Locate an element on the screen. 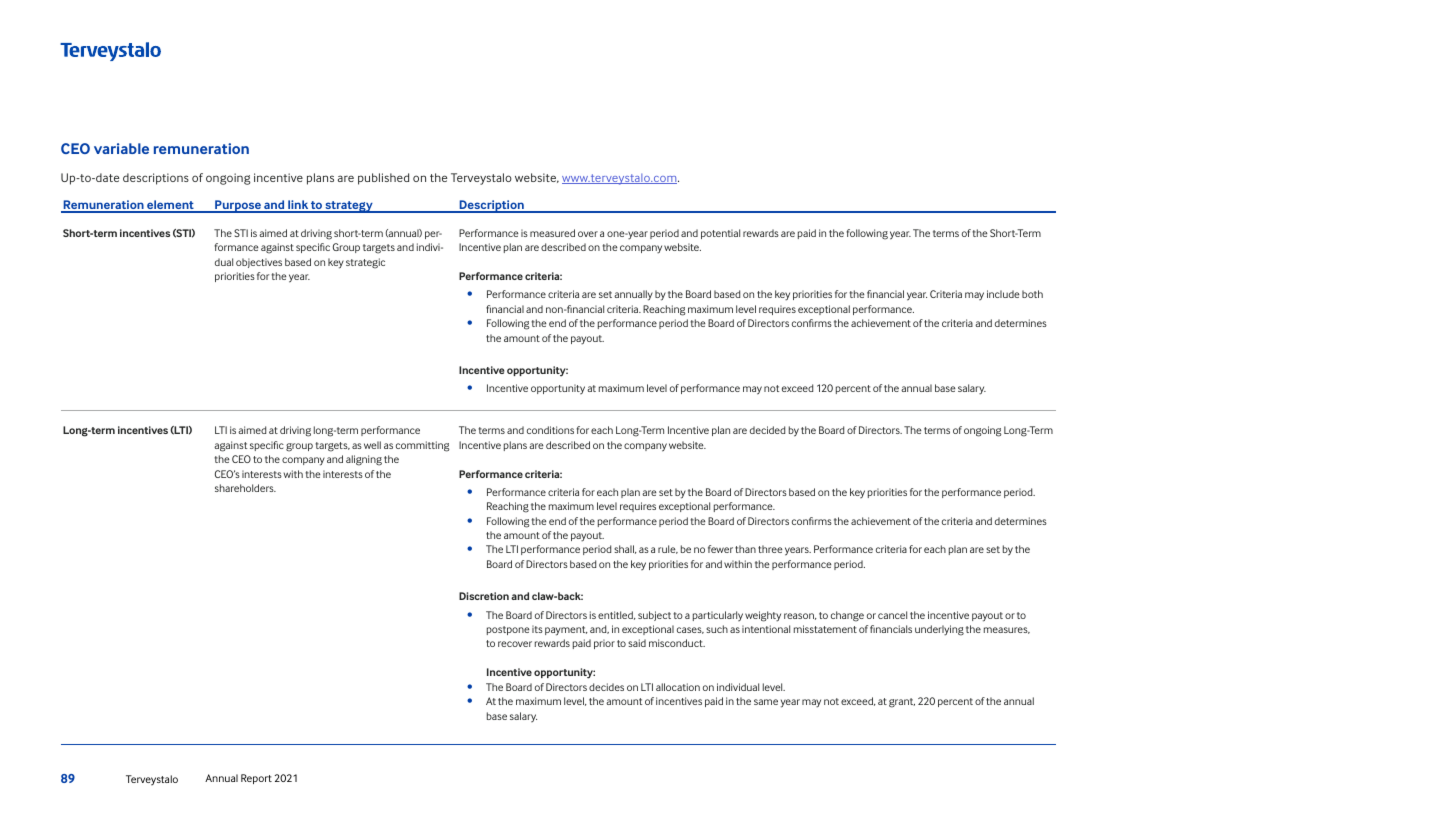 Image resolution: width=1456 pixels, height=819 pixels. strategic is located at coordinates (365, 263).
